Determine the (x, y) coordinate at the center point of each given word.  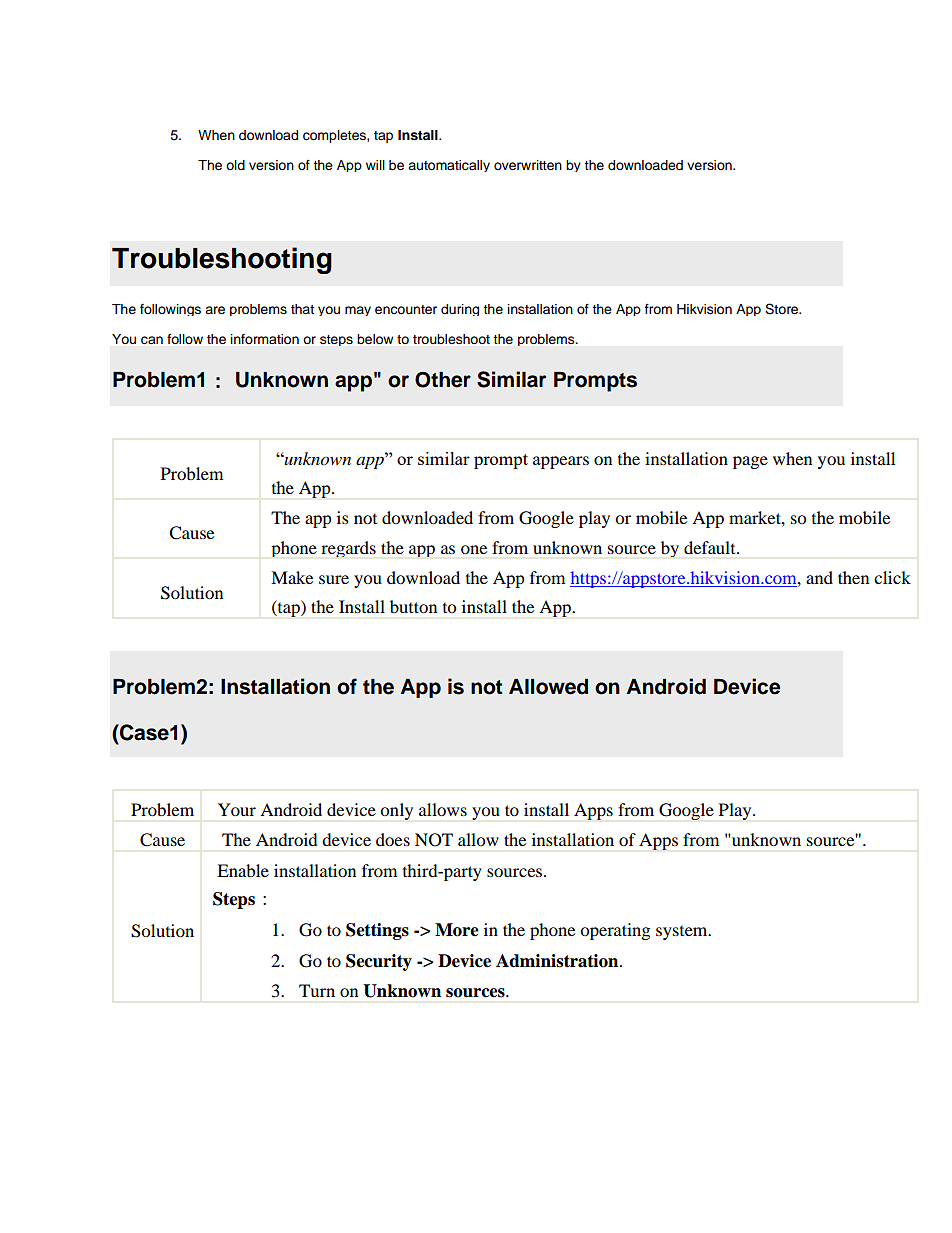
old (235, 165)
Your (237, 809)
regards (348, 549)
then (853, 577)
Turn (317, 990)
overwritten (528, 165)
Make (292, 577)
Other (443, 380)
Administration (558, 961)
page (750, 462)
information (265, 339)
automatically (449, 166)
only (396, 811)
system (683, 933)
